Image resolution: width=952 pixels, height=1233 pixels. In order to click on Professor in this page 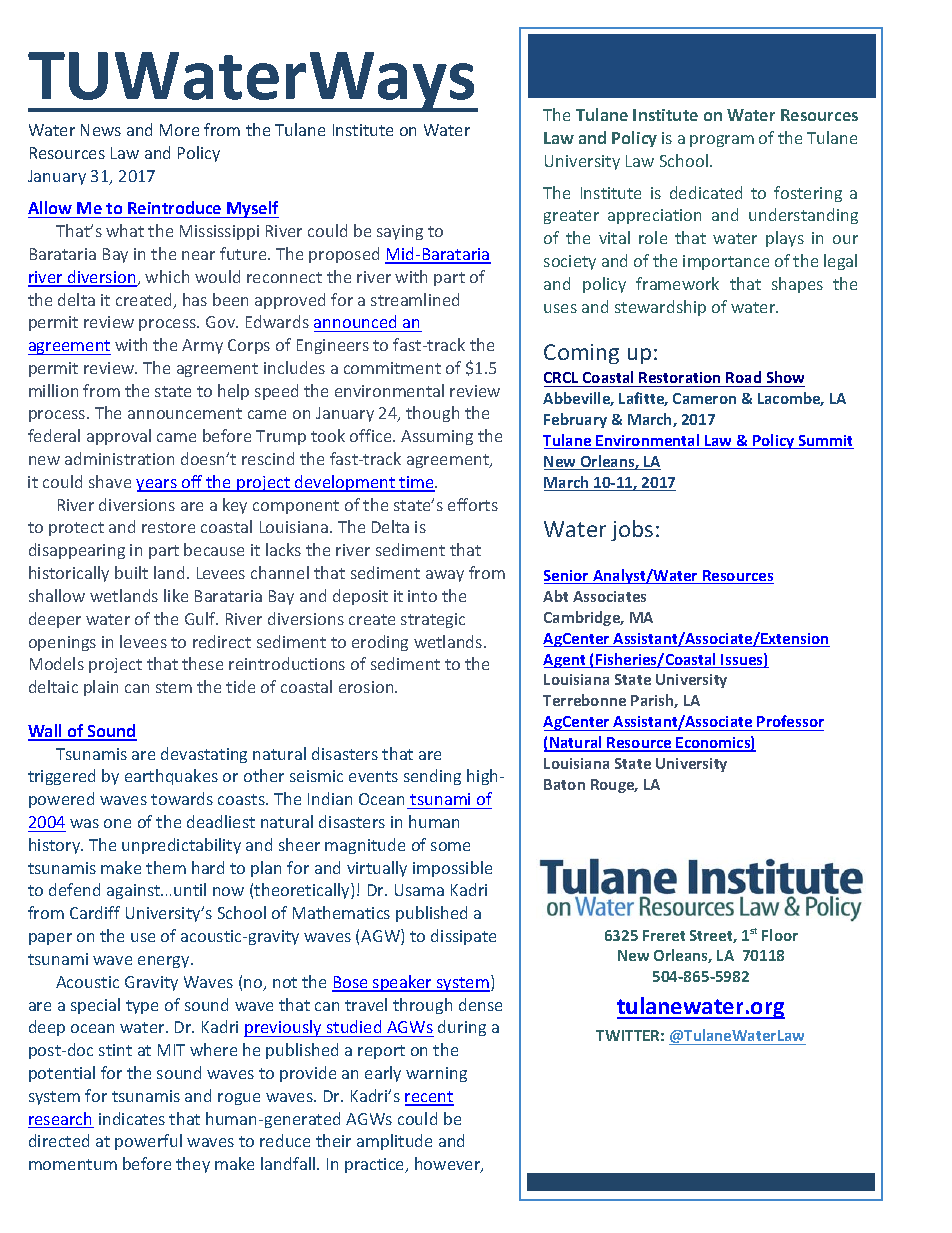, I will do `click(790, 721)`.
